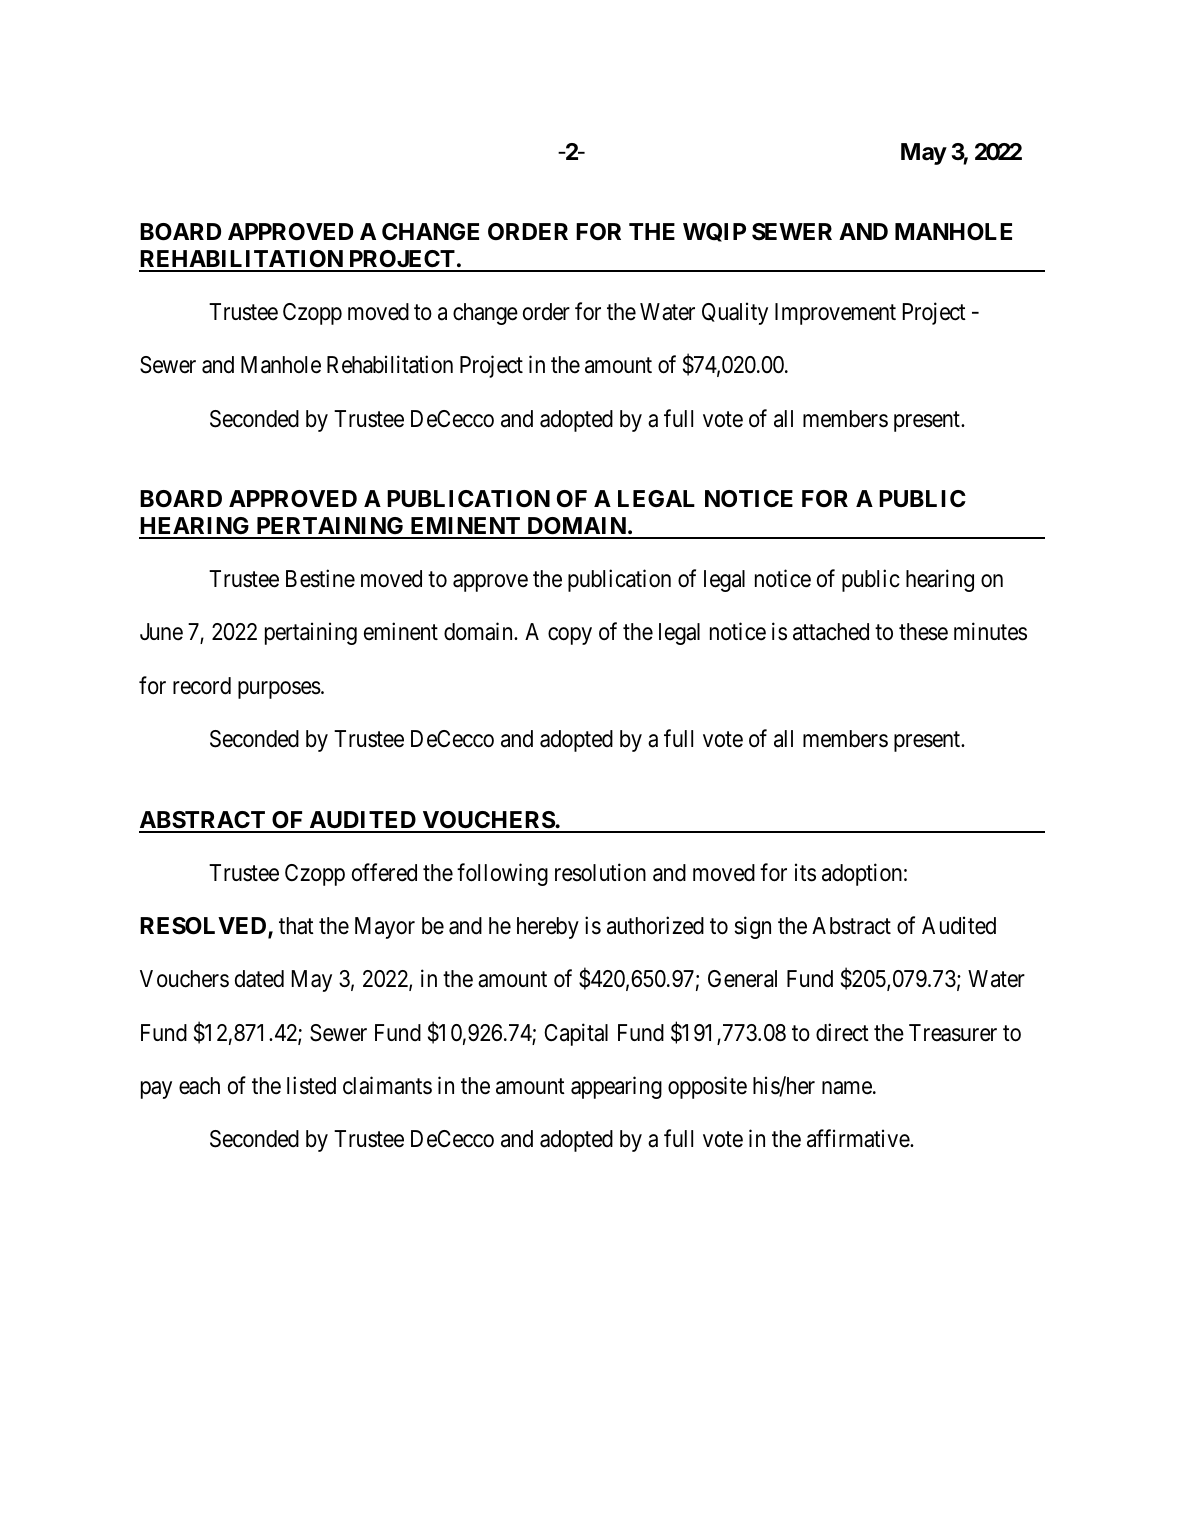 Image resolution: width=1184 pixels, height=1532 pixels. Describe the element at coordinates (735, 313) in the image. I see `Quality` at that location.
